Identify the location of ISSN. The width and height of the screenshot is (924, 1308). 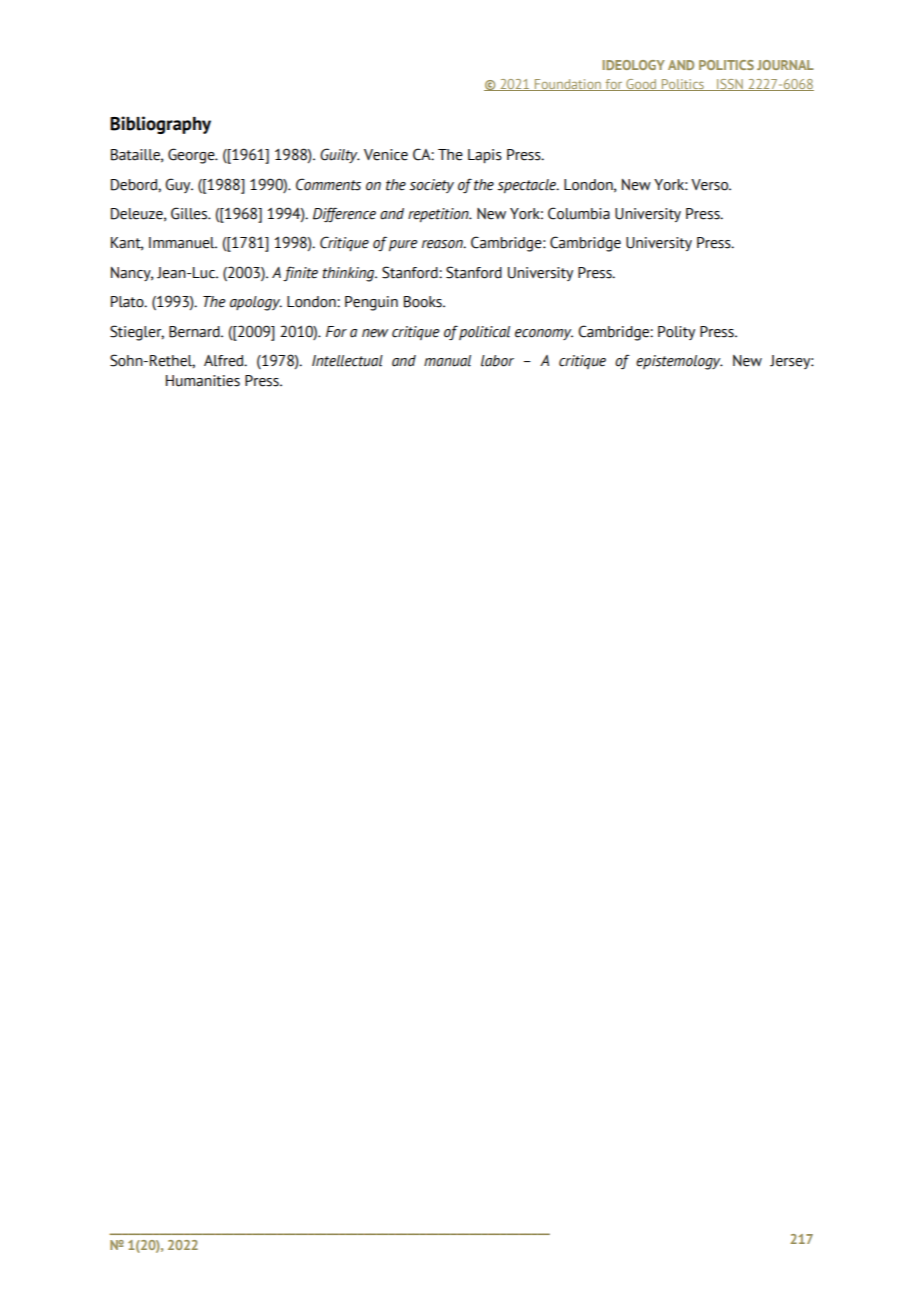
(730, 85).
